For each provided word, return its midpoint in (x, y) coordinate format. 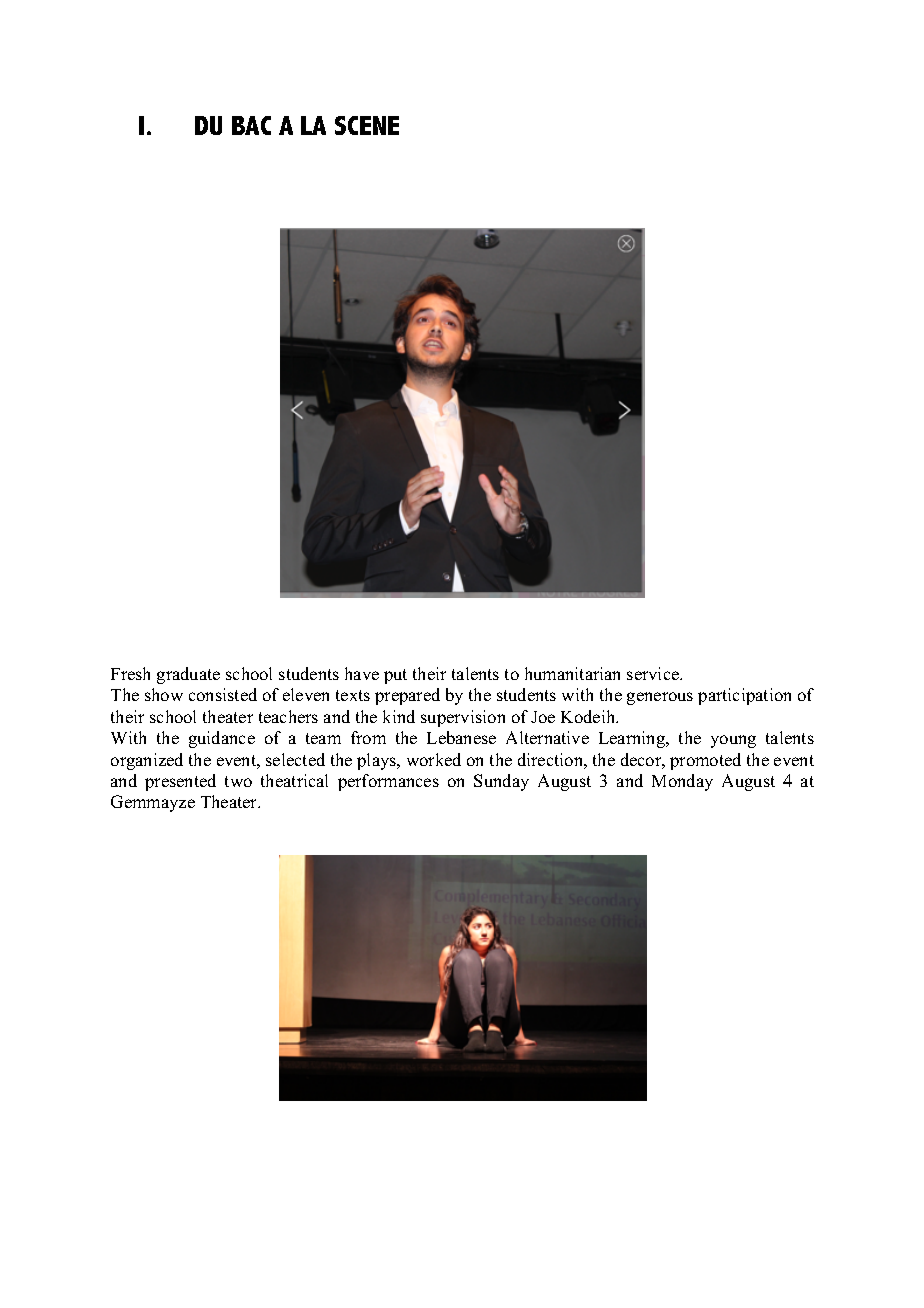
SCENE (367, 125)
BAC (251, 125)
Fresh (130, 673)
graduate (188, 675)
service (654, 673)
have (362, 673)
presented (180, 782)
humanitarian (572, 673)
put (395, 676)
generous (660, 698)
